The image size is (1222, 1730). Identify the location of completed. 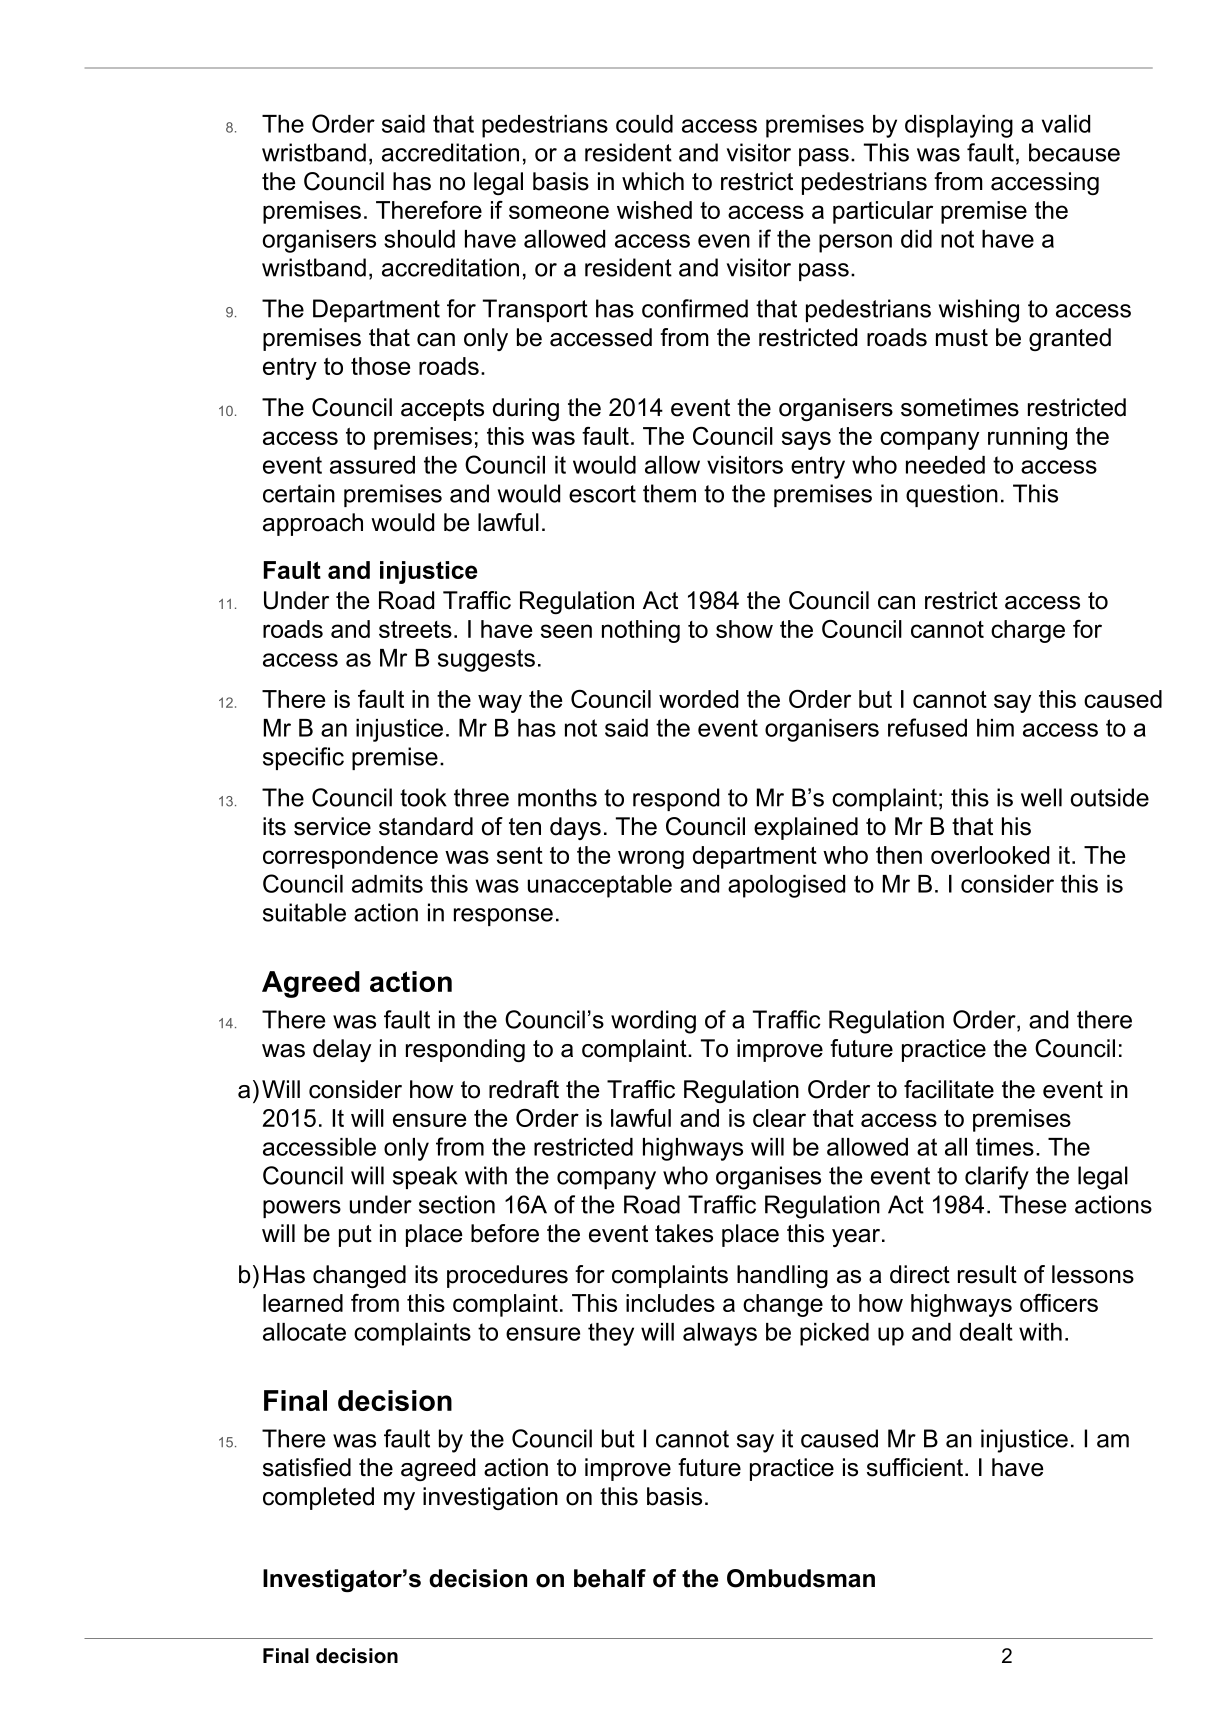
(318, 1498).
